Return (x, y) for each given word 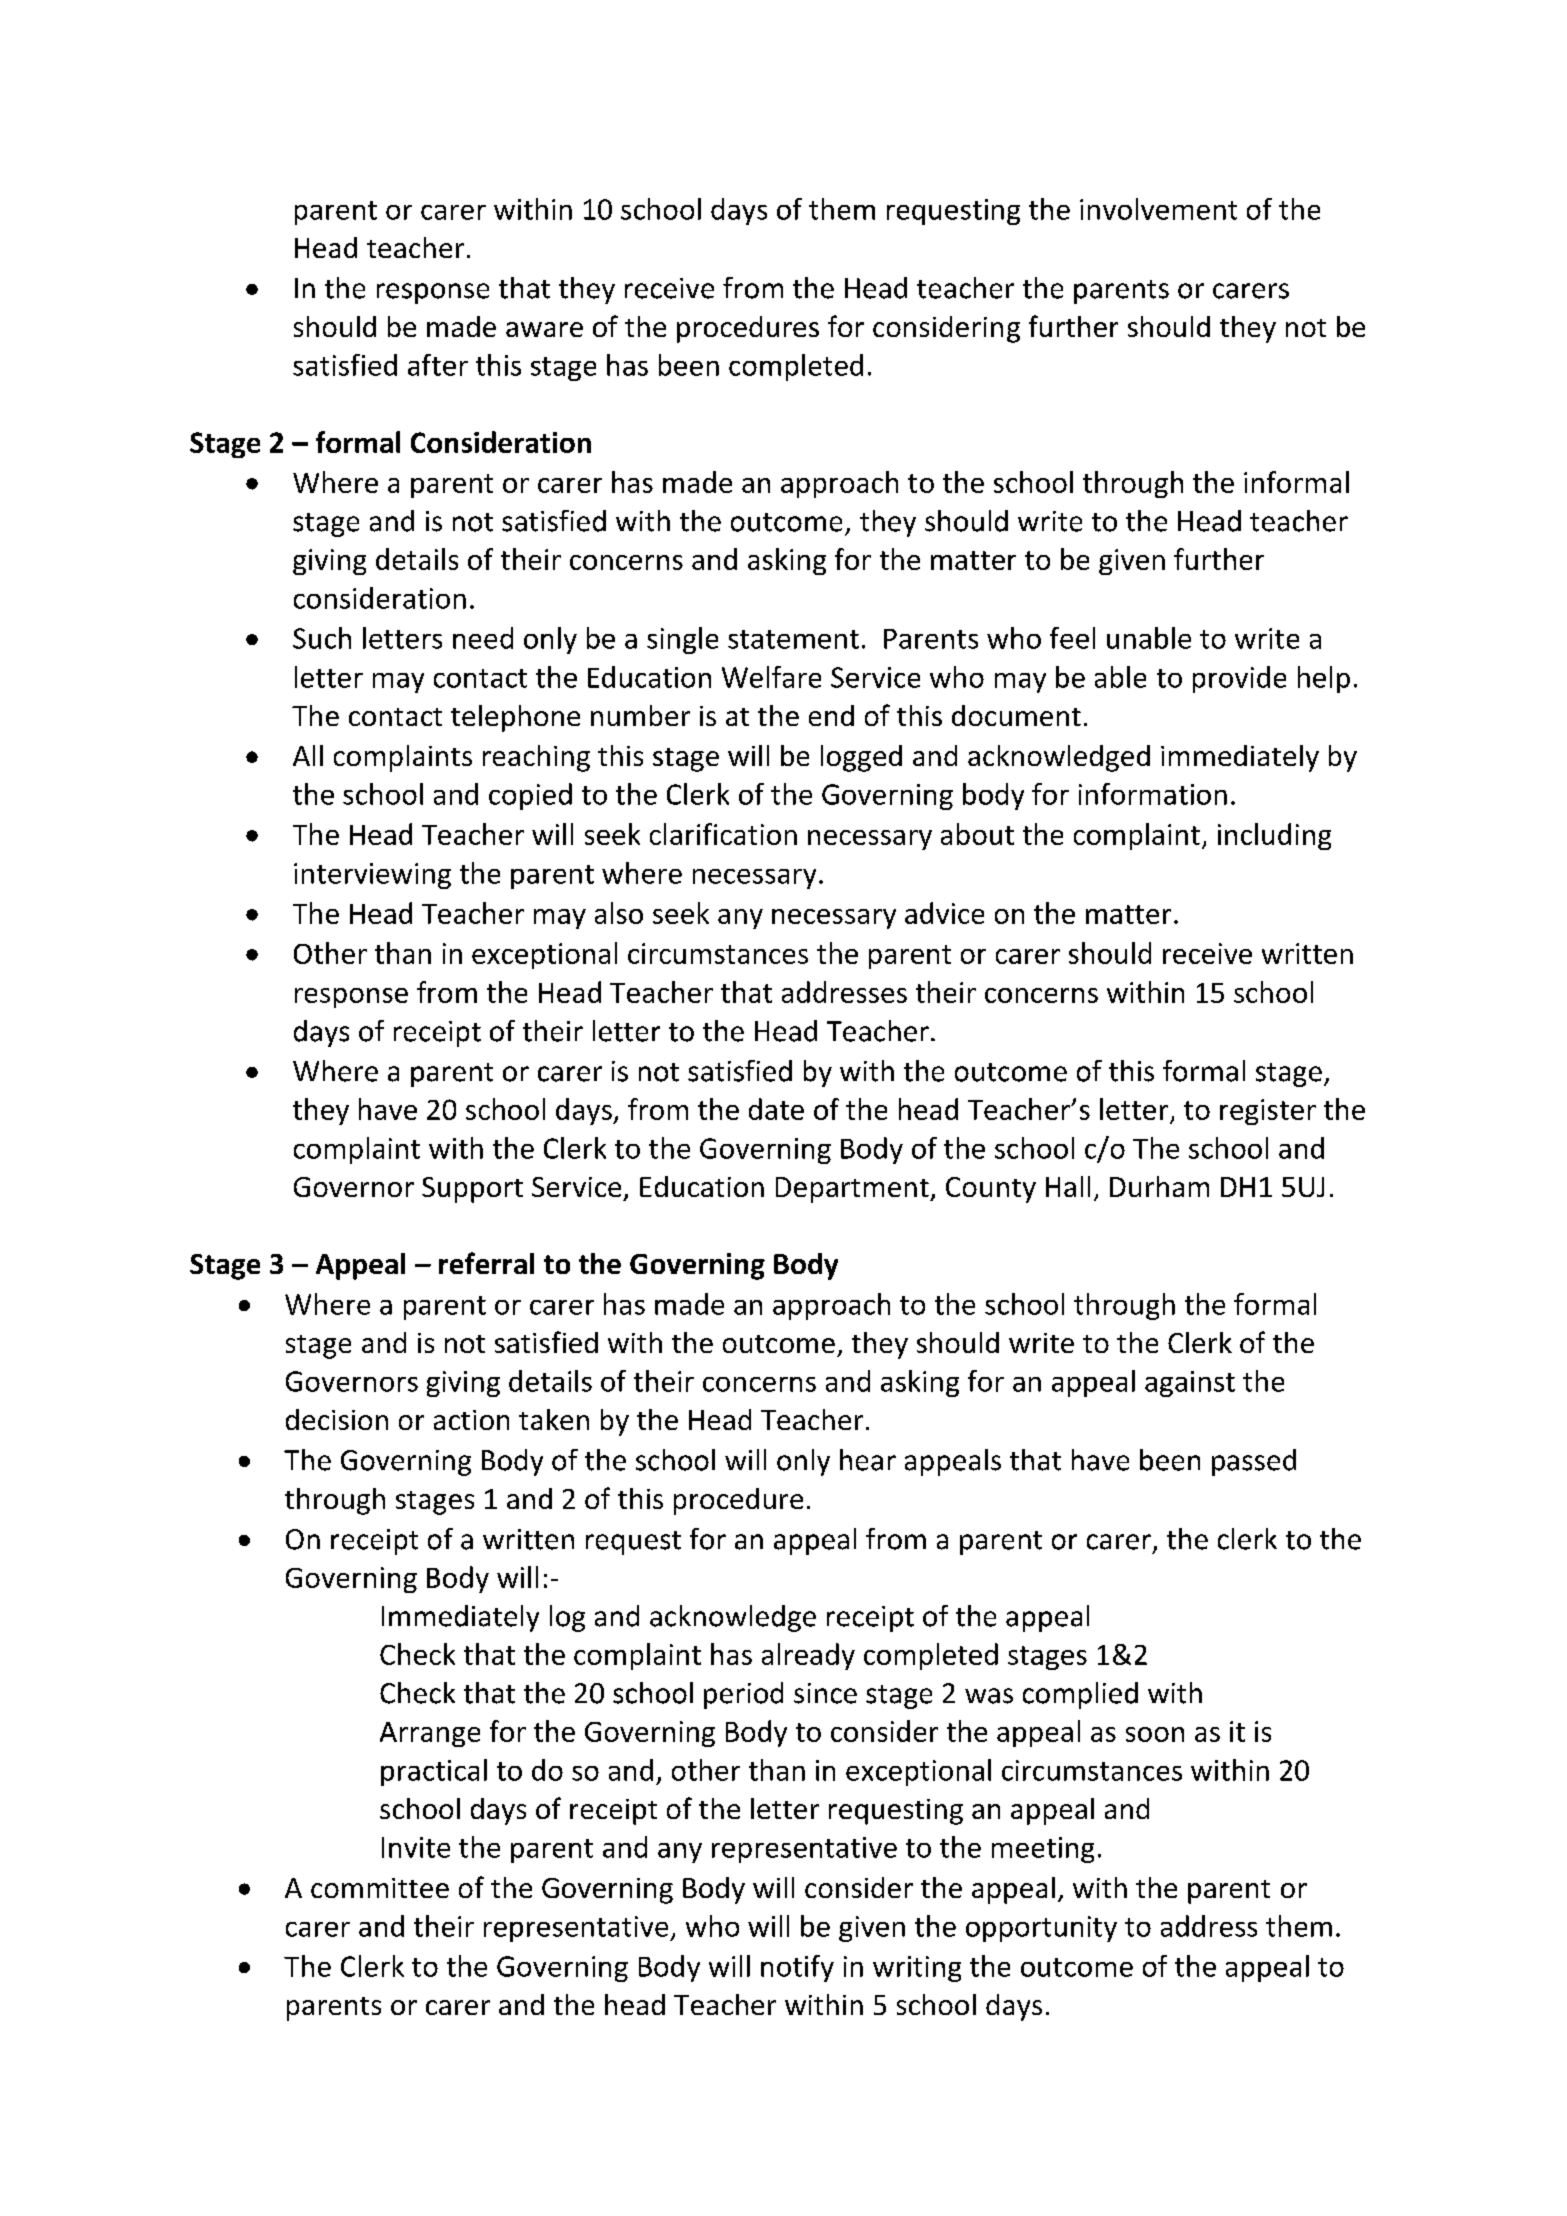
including (1274, 836)
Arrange (430, 1734)
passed (1254, 1462)
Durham (1159, 1186)
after (438, 365)
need (483, 638)
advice (944, 913)
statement (793, 639)
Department (853, 1190)
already (808, 1656)
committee (380, 1888)
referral (486, 1263)
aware (544, 329)
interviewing (372, 876)
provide (1239, 679)
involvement (1158, 209)
